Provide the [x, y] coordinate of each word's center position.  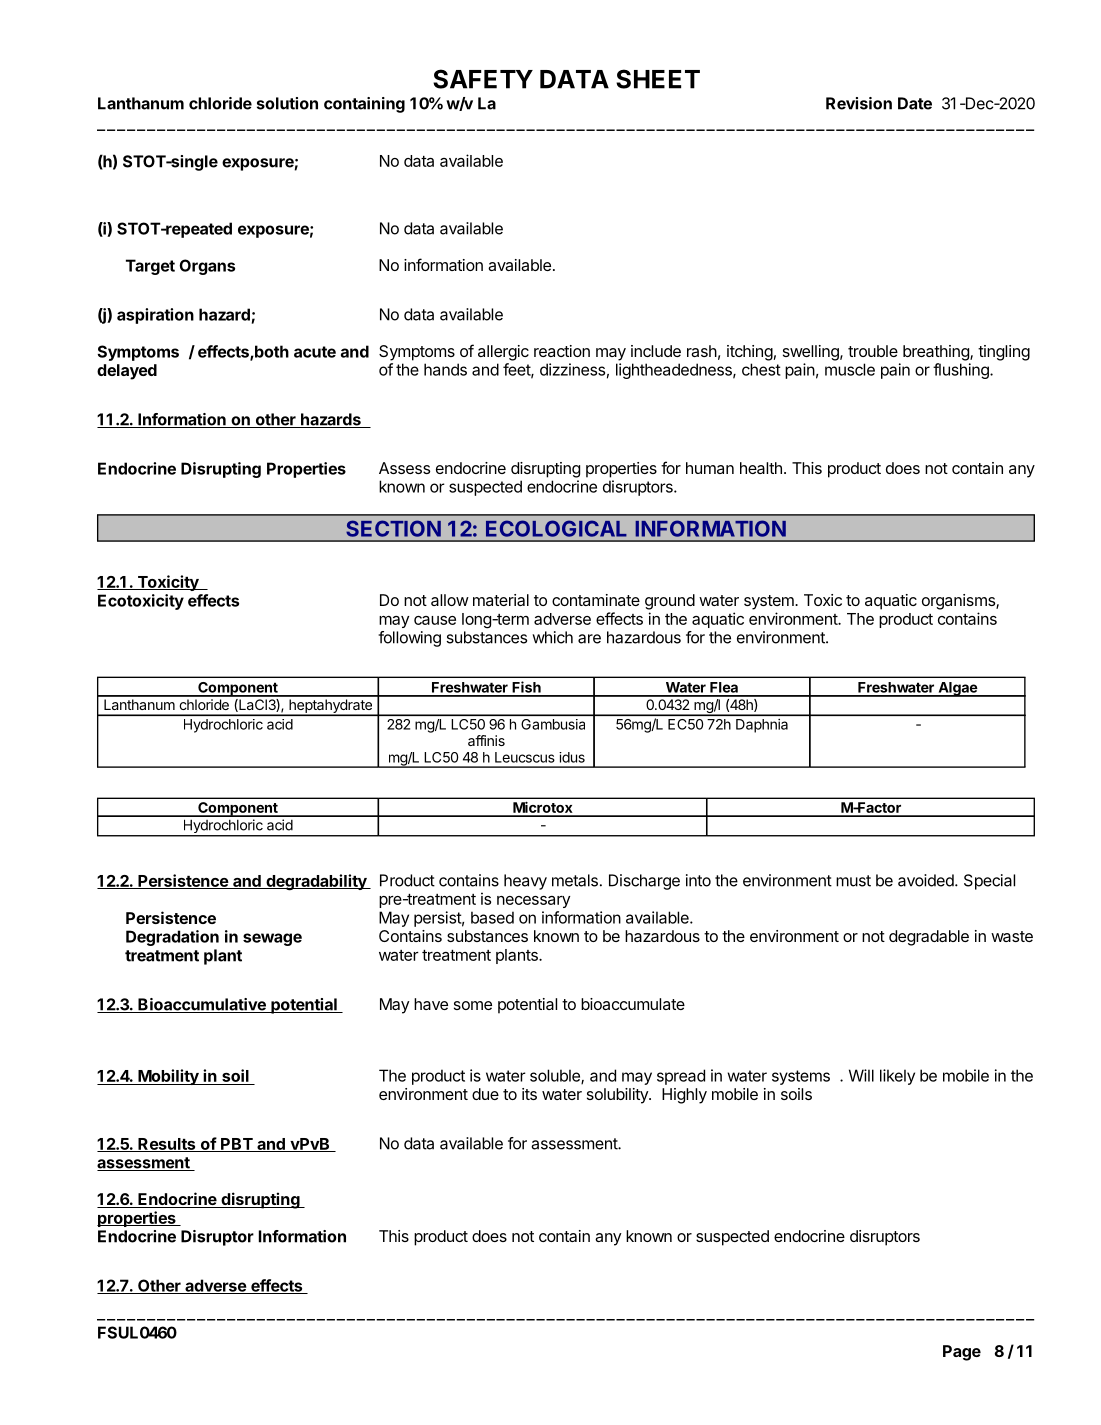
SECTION [393, 528]
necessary [533, 902]
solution [287, 103]
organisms [959, 602]
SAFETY [483, 79]
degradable [929, 938]
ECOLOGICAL [556, 528]
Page [962, 1353]
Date [915, 103]
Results [167, 1145]
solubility [618, 1096]
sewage [272, 939]
